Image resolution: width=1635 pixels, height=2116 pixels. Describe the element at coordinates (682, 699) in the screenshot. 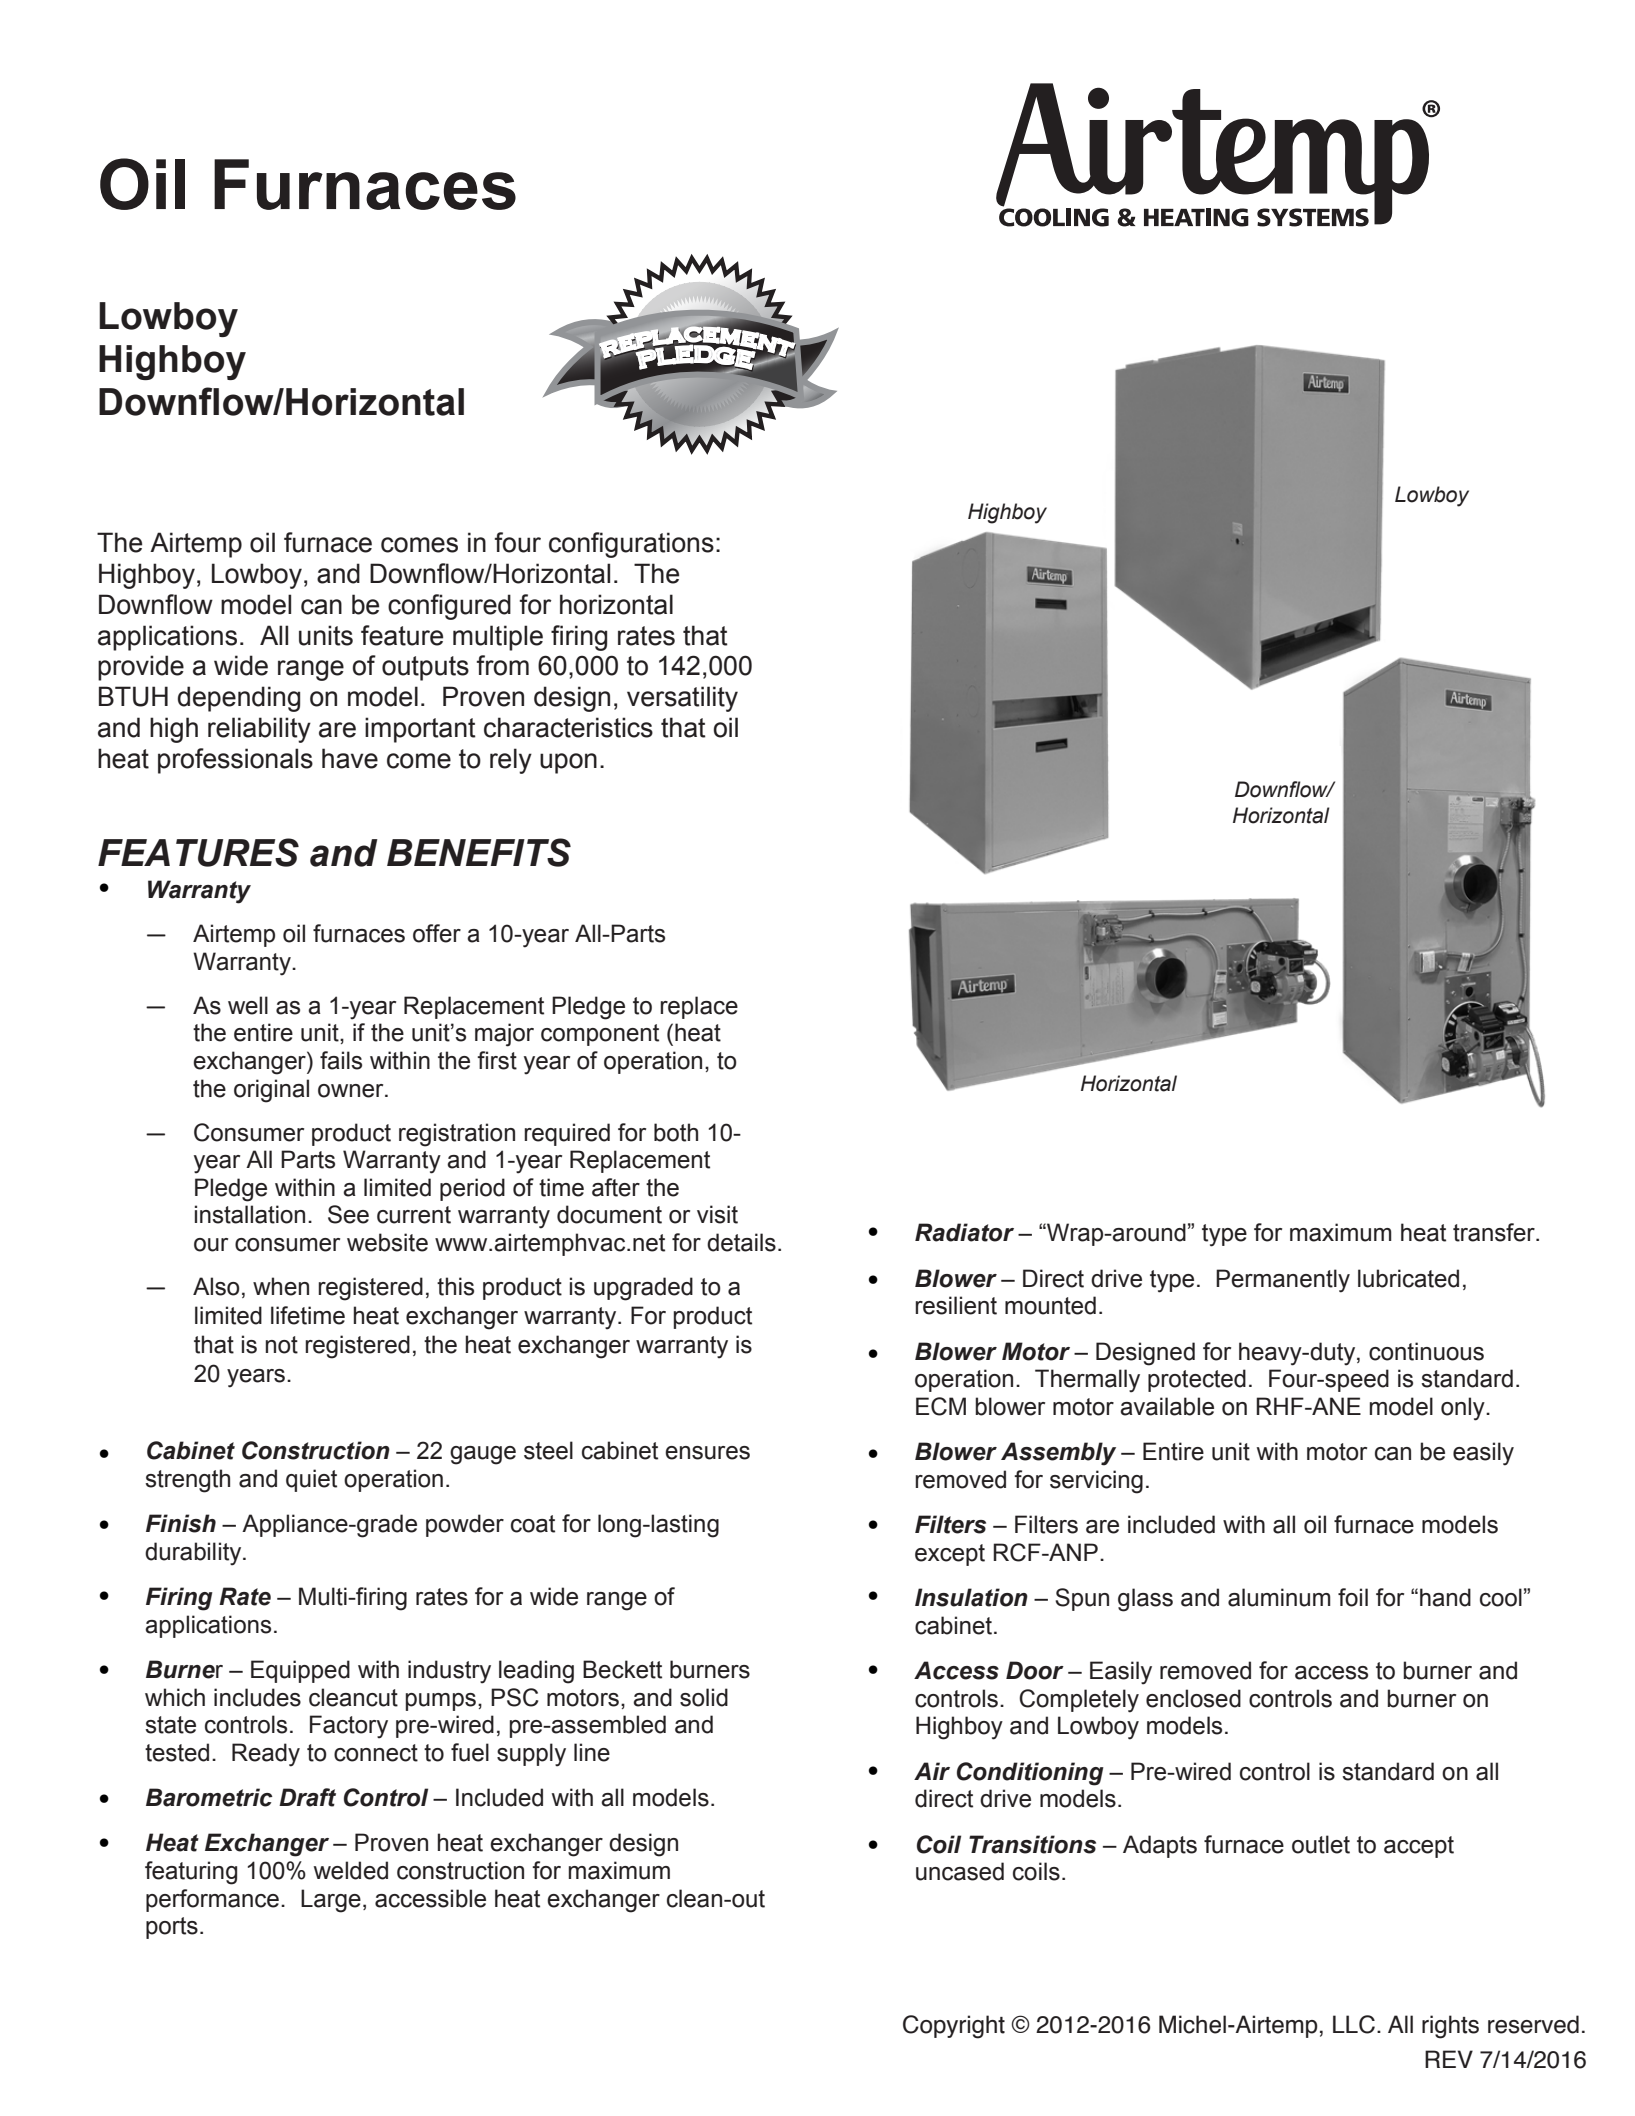

I see `versatility` at that location.
